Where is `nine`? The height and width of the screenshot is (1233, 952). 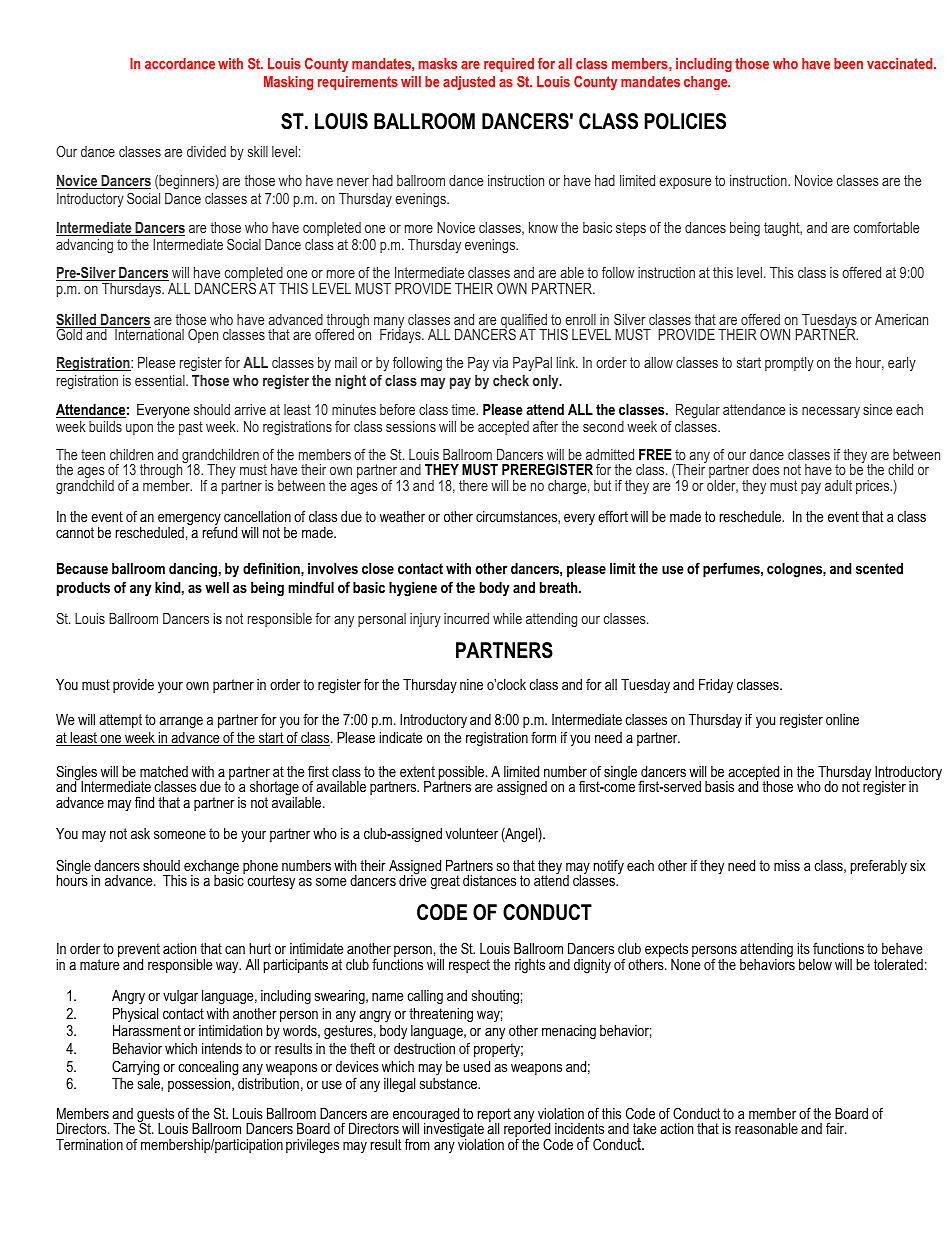 nine is located at coordinates (471, 684).
